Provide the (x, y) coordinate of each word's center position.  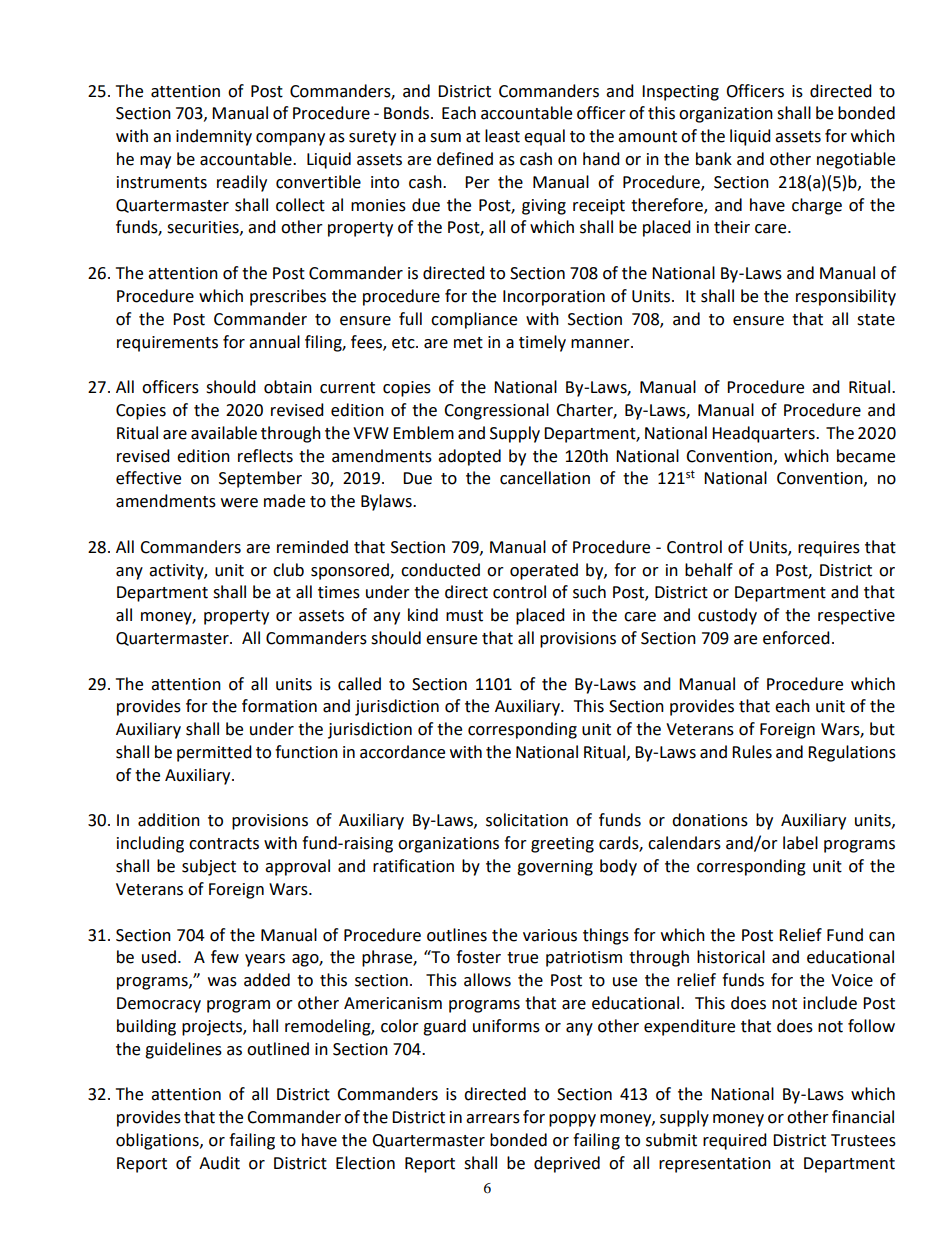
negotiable (856, 160)
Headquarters (764, 434)
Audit (219, 1163)
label (800, 843)
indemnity (214, 137)
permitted (214, 753)
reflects (265, 456)
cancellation (545, 478)
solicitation (527, 820)
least (502, 136)
